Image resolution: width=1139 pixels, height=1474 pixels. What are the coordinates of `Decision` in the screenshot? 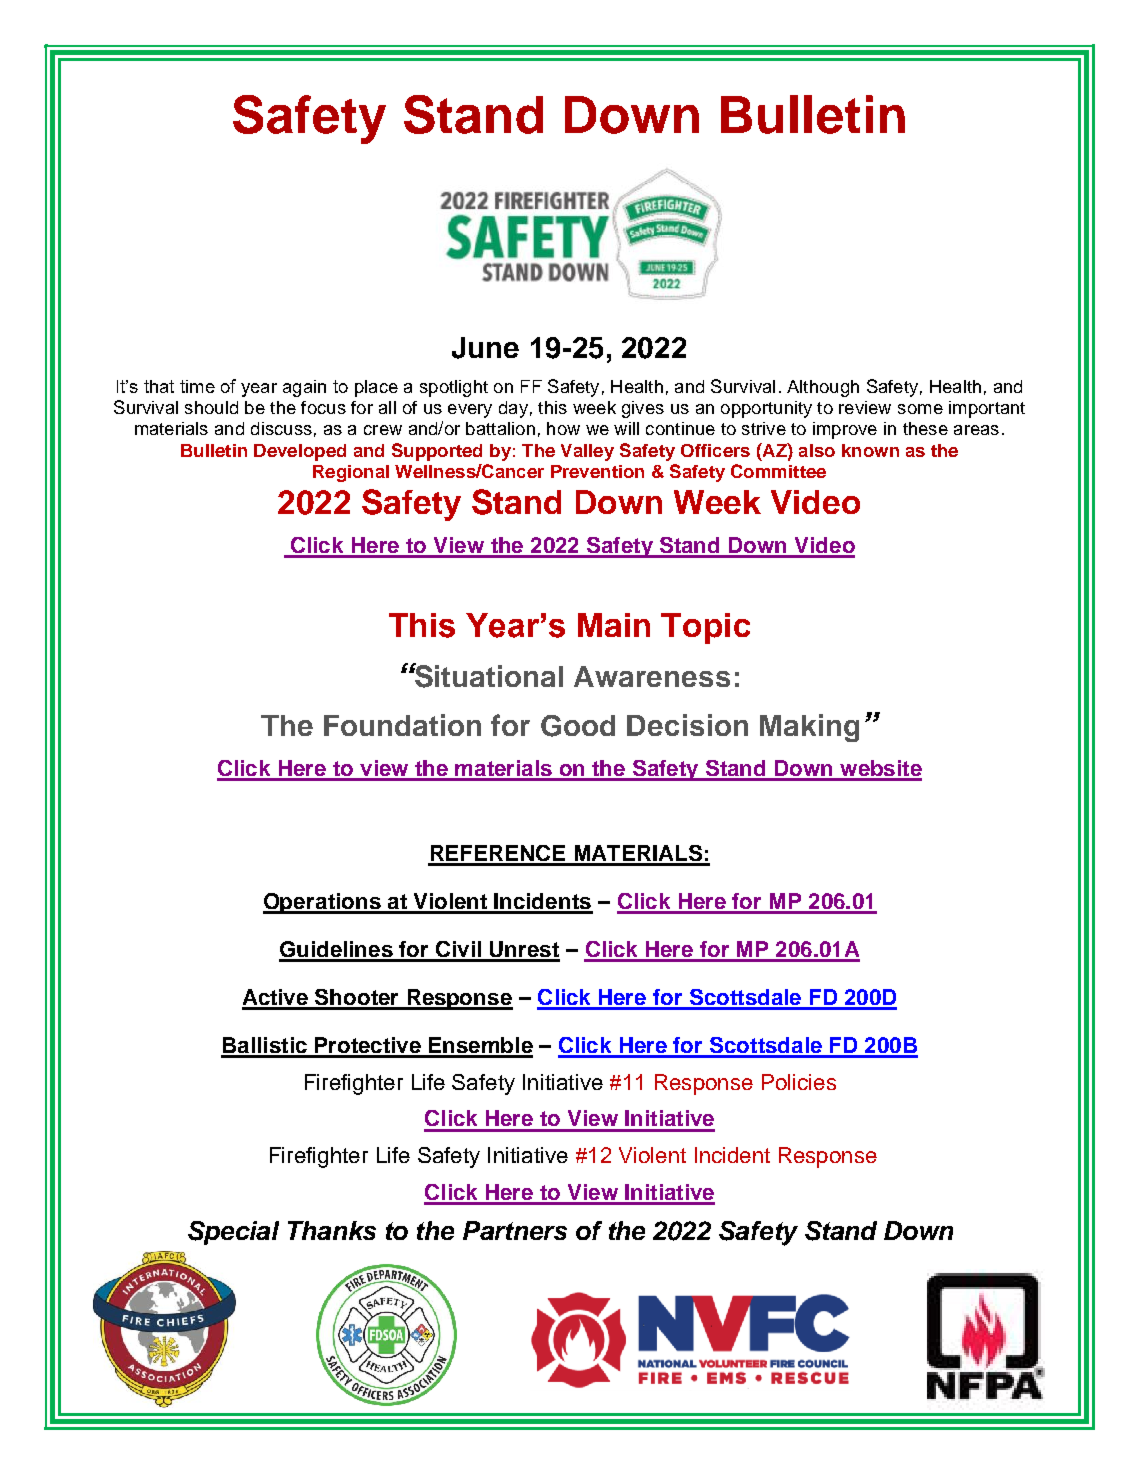 It's located at (687, 725).
